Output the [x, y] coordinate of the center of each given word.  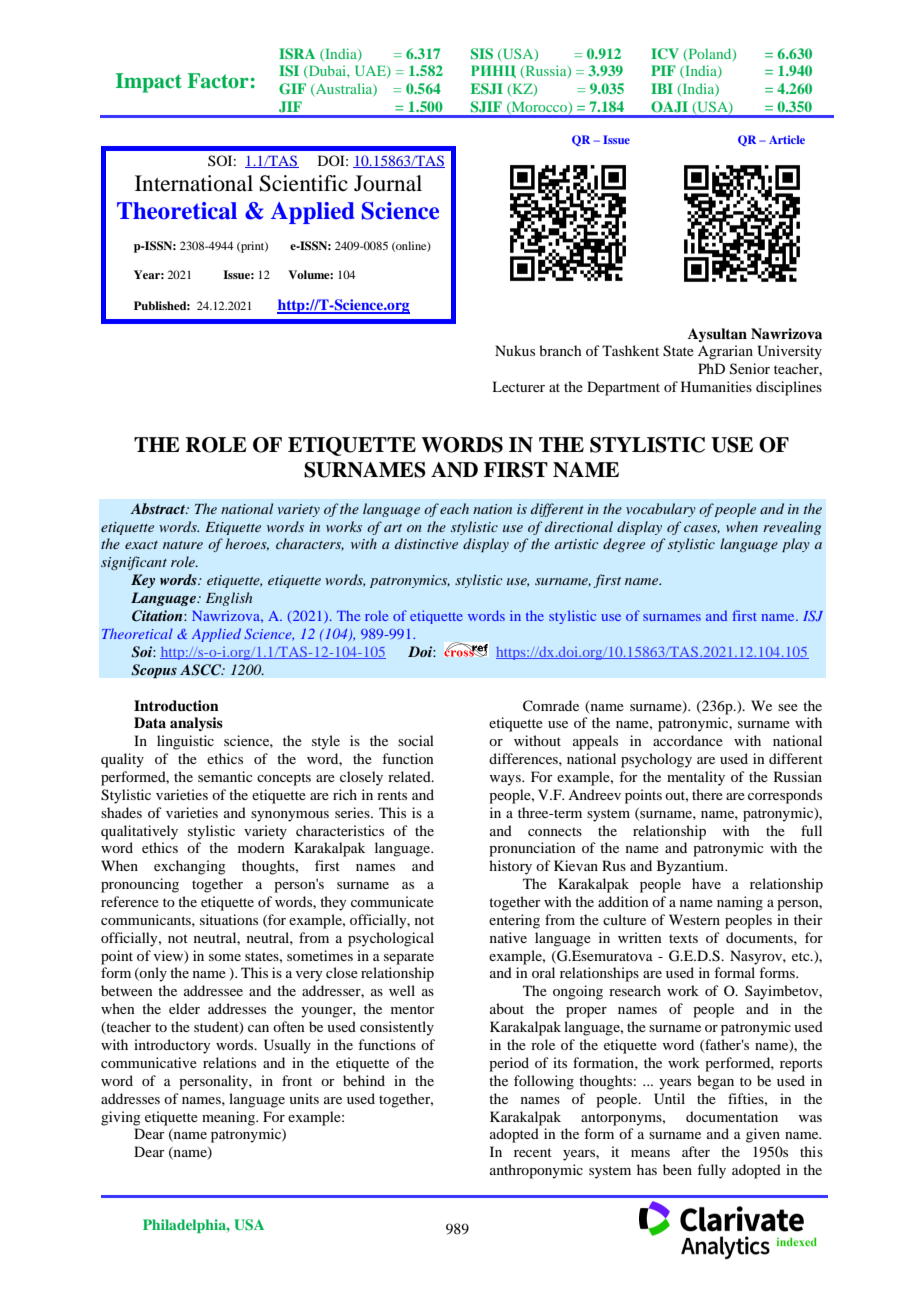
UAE [371, 71]
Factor [218, 81]
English [229, 599]
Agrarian [725, 352]
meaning [230, 1118]
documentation [732, 1116]
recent [533, 1152]
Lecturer [518, 386]
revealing [792, 528]
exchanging [190, 867]
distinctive [426, 543]
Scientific [304, 183]
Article [787, 139]
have [706, 883]
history [510, 867]
